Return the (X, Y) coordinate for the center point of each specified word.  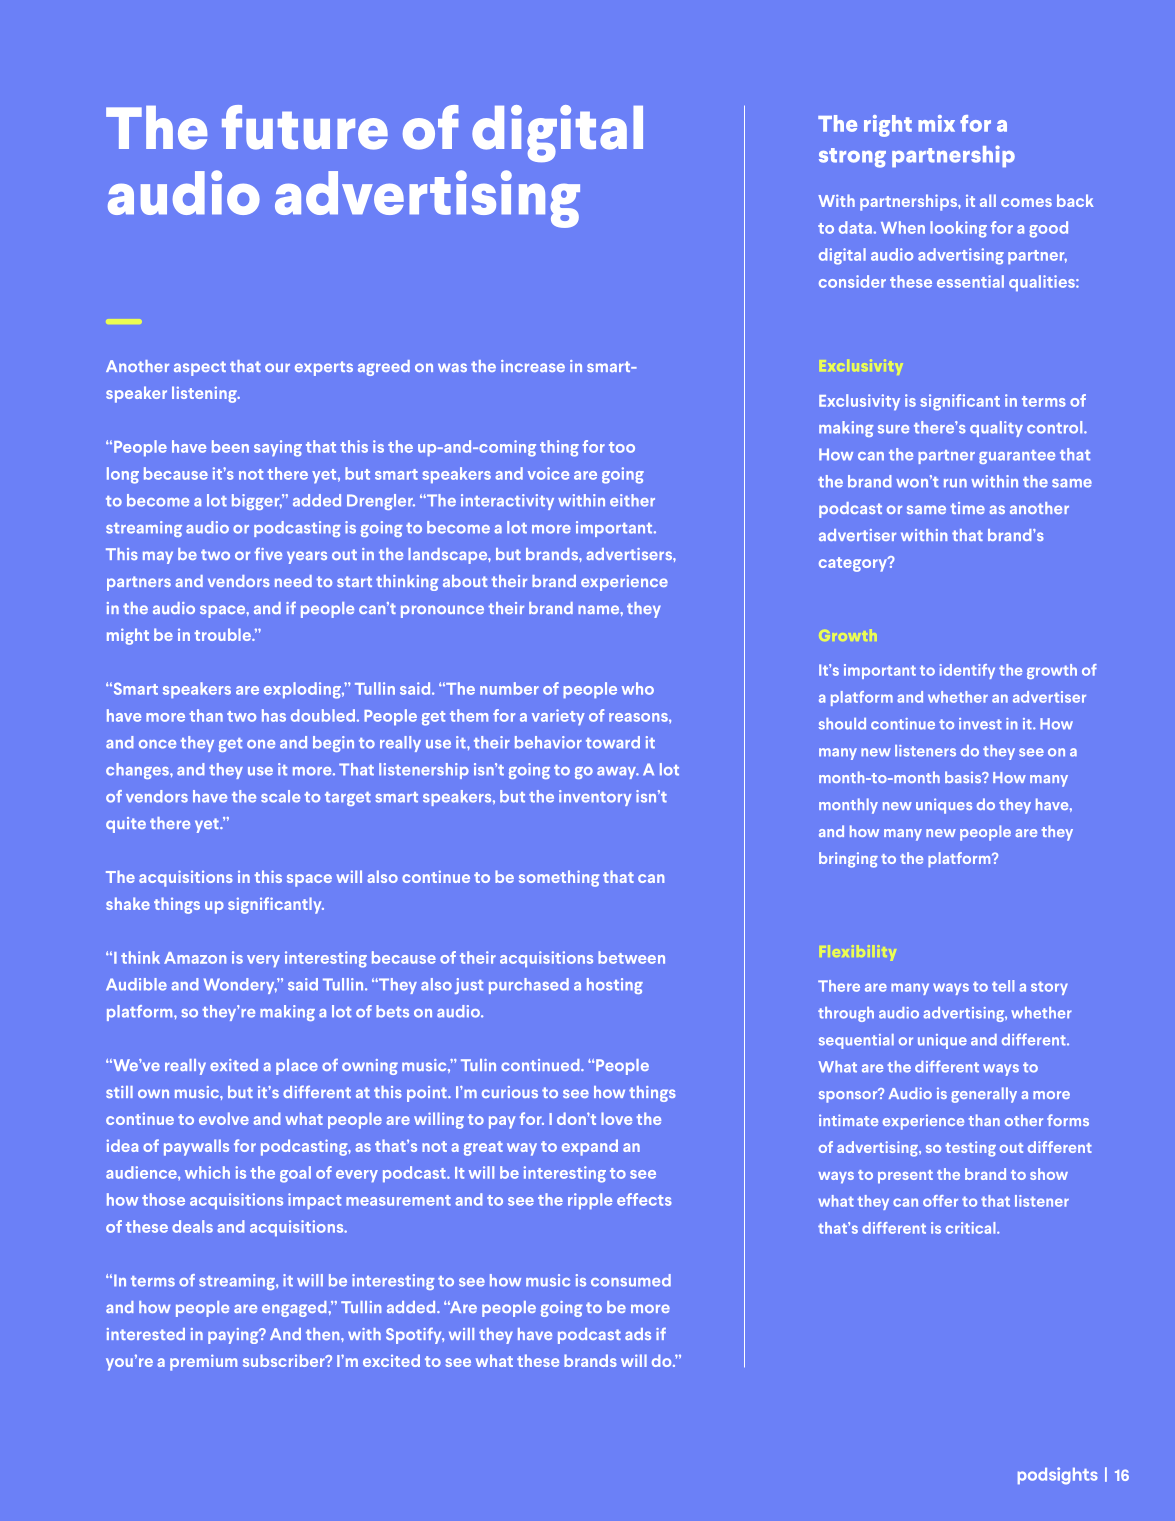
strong (852, 158)
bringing (848, 860)
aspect (200, 368)
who (638, 688)
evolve (224, 1118)
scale (280, 796)
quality (996, 429)
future (305, 127)
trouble (223, 634)
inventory (595, 798)
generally (984, 1095)
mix (936, 123)
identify (967, 671)
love (616, 1118)
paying (234, 1336)
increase (533, 366)
